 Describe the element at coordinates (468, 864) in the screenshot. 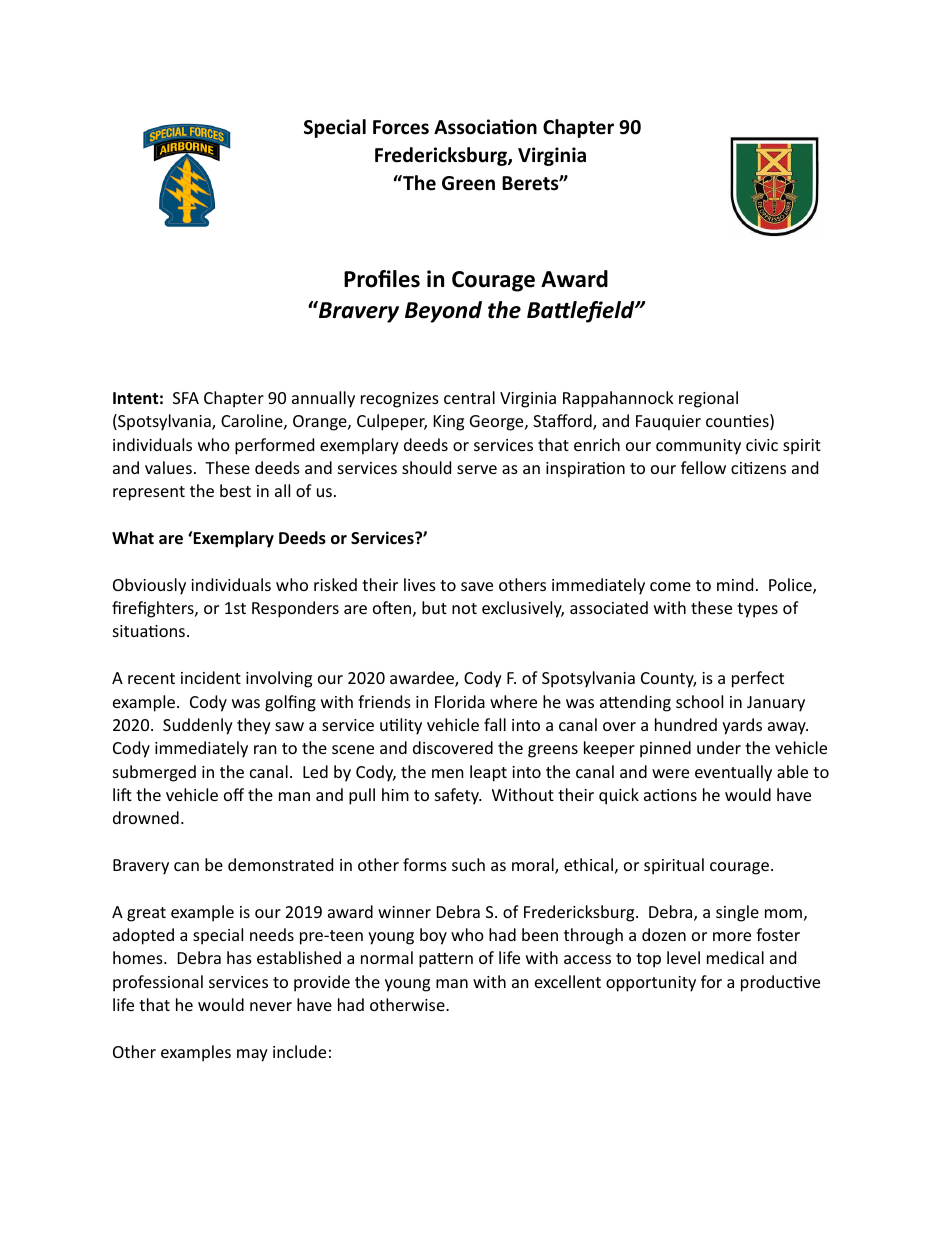

I see `such` at that location.
